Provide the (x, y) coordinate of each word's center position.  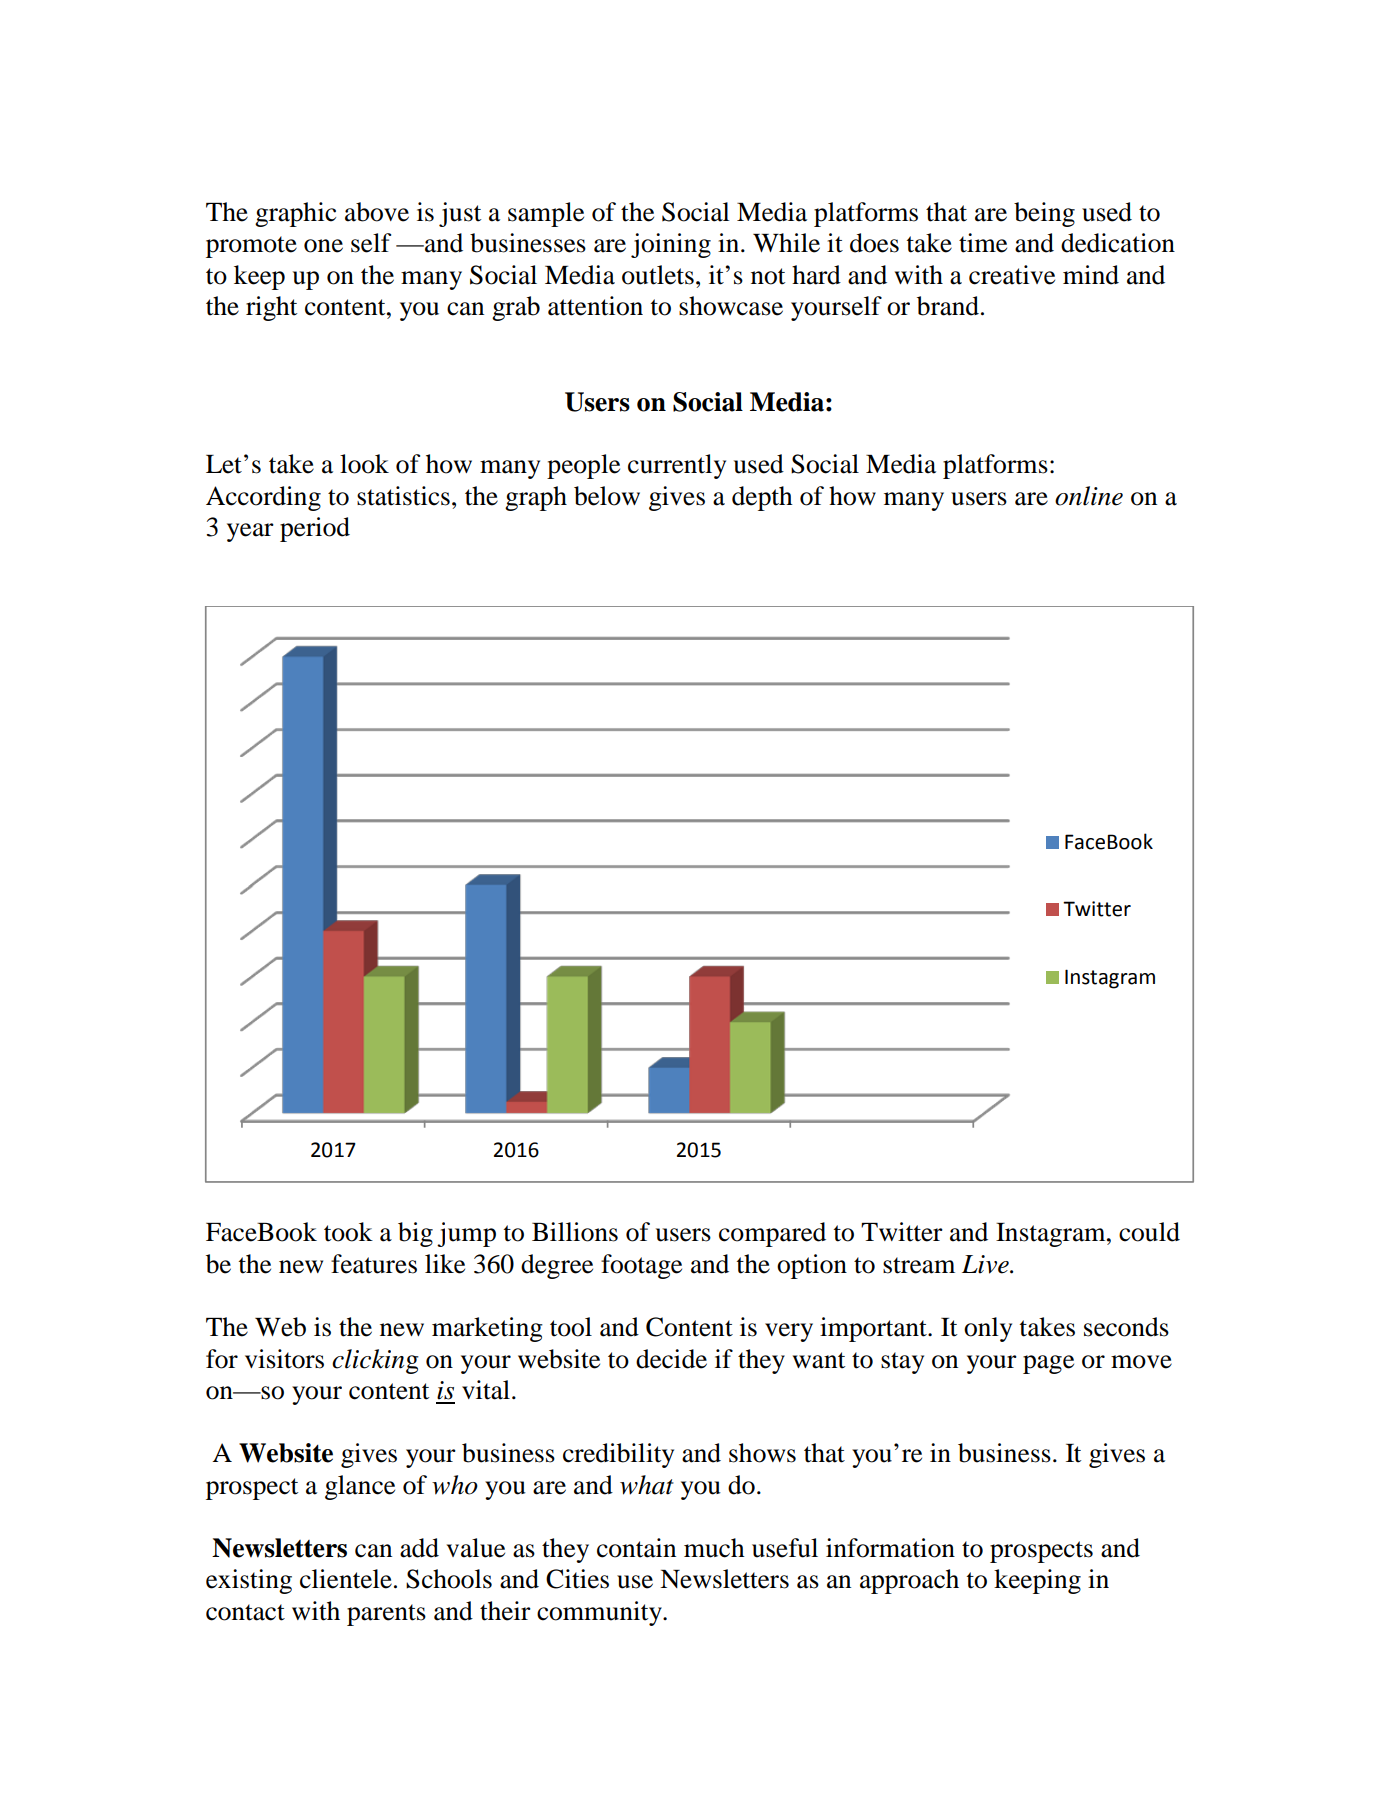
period (315, 529)
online (1089, 496)
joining (671, 245)
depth (762, 498)
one (323, 246)
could (1149, 1232)
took (348, 1232)
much (714, 1548)
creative (1012, 275)
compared (772, 1234)
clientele (346, 1579)
